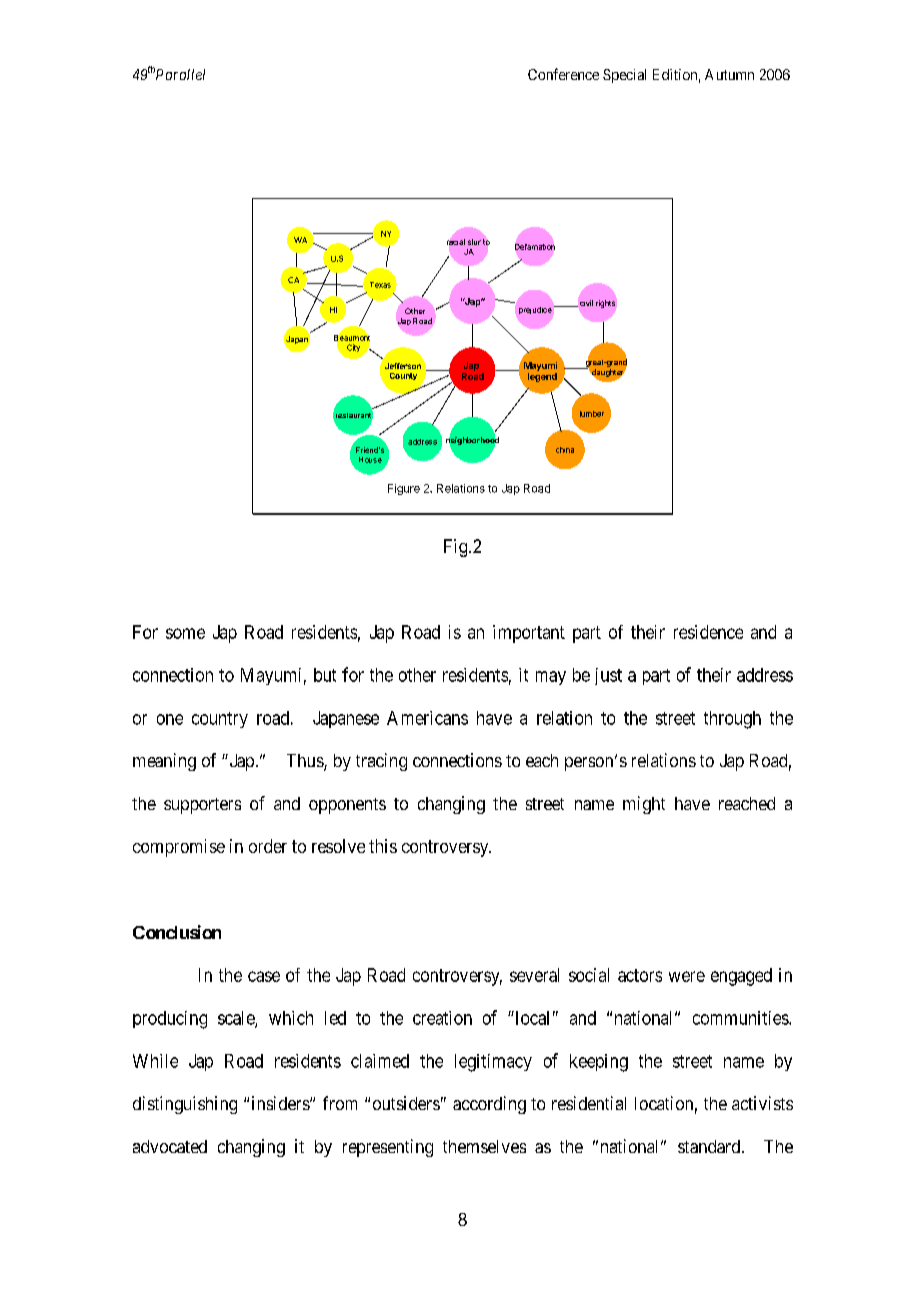 This screenshot has width=924, height=1308. I want to click on Texas, so click(380, 285).
